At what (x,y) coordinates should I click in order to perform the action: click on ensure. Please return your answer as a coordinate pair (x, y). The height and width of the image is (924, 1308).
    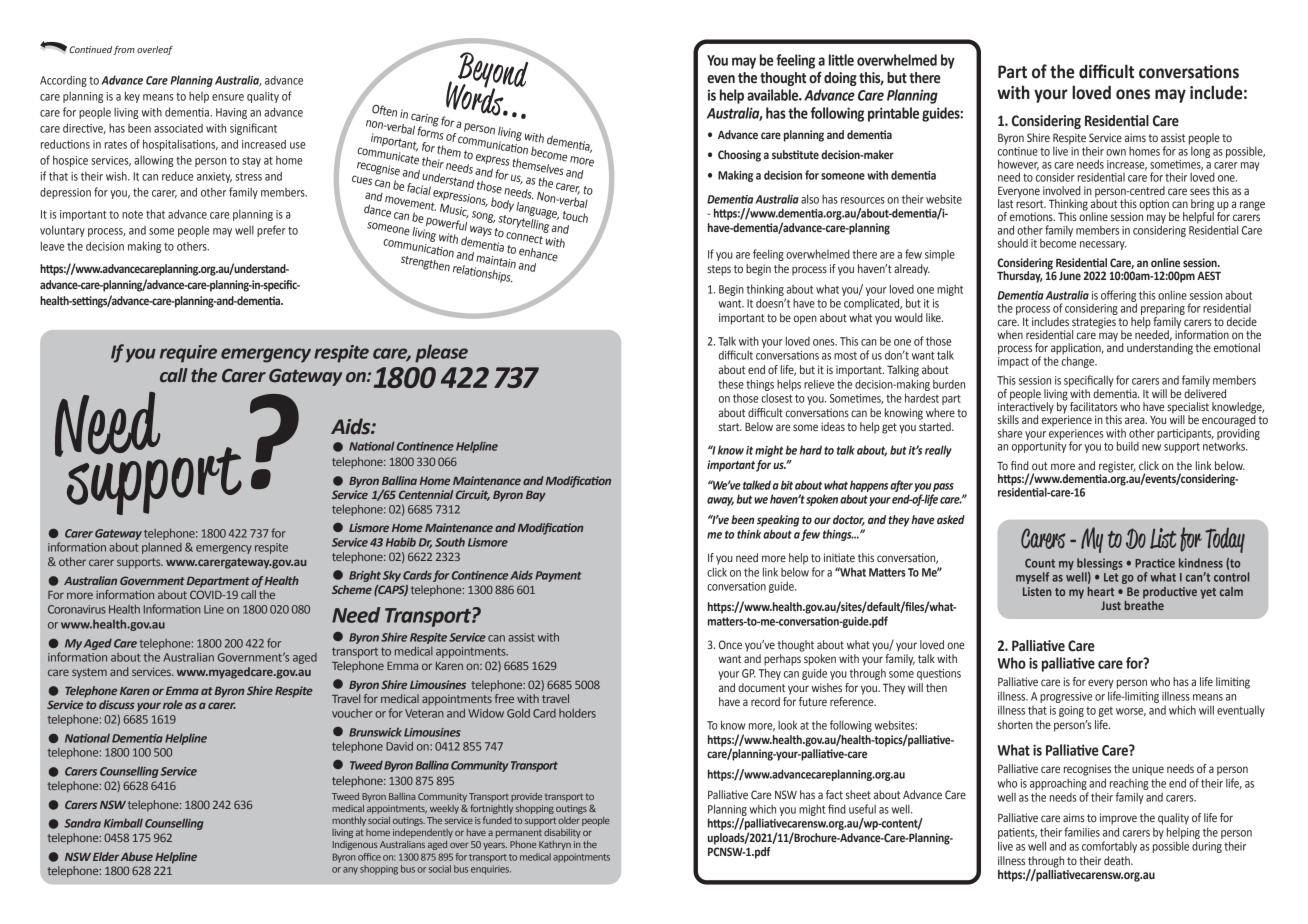
    Looking at the image, I should click on (228, 97).
